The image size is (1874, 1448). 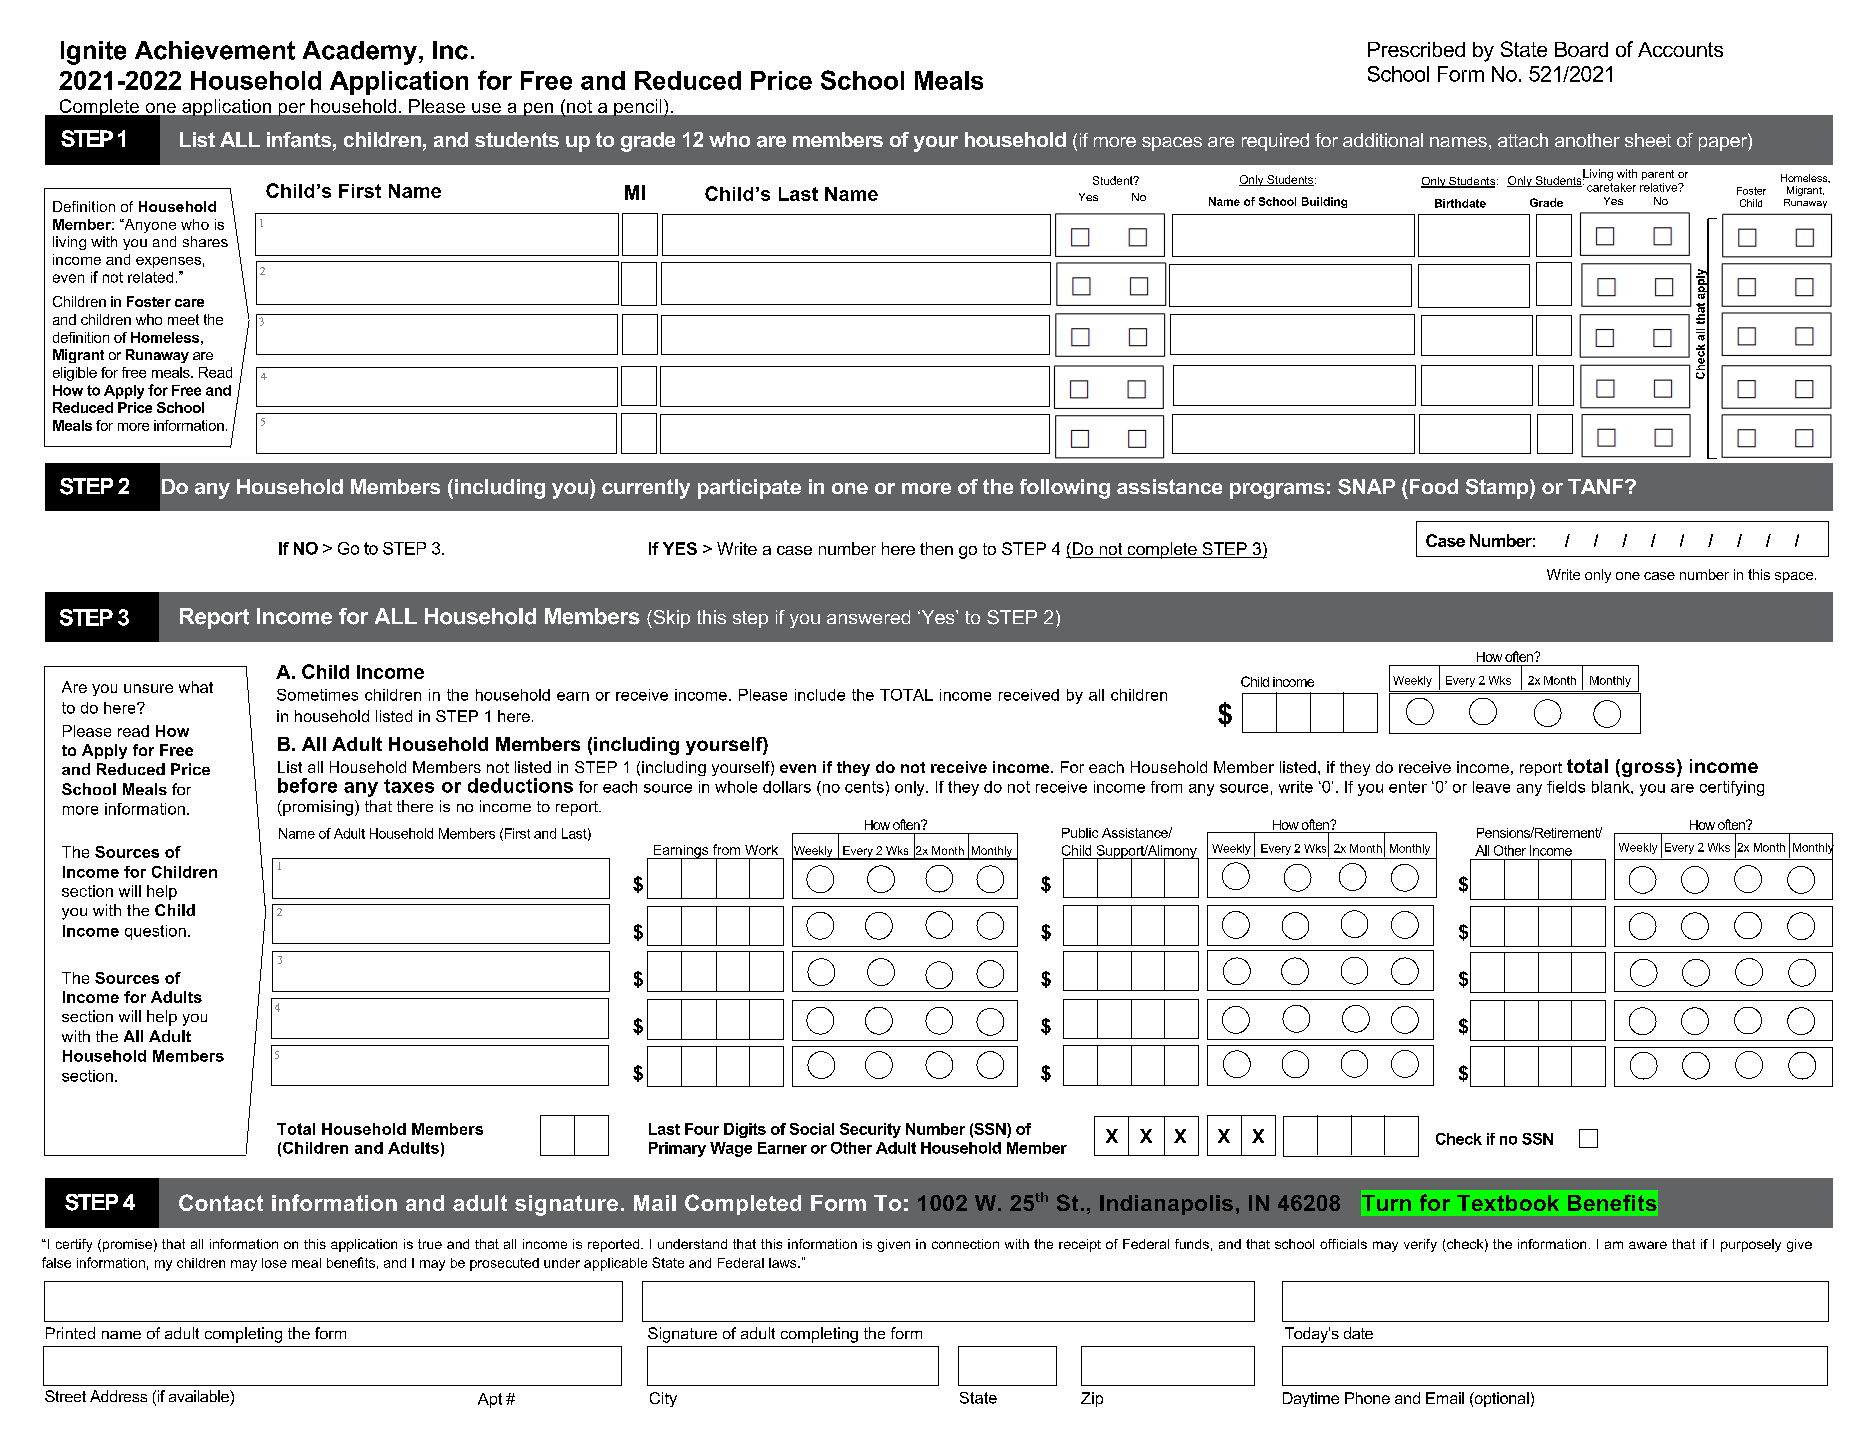 I want to click on required, so click(x=1275, y=142).
